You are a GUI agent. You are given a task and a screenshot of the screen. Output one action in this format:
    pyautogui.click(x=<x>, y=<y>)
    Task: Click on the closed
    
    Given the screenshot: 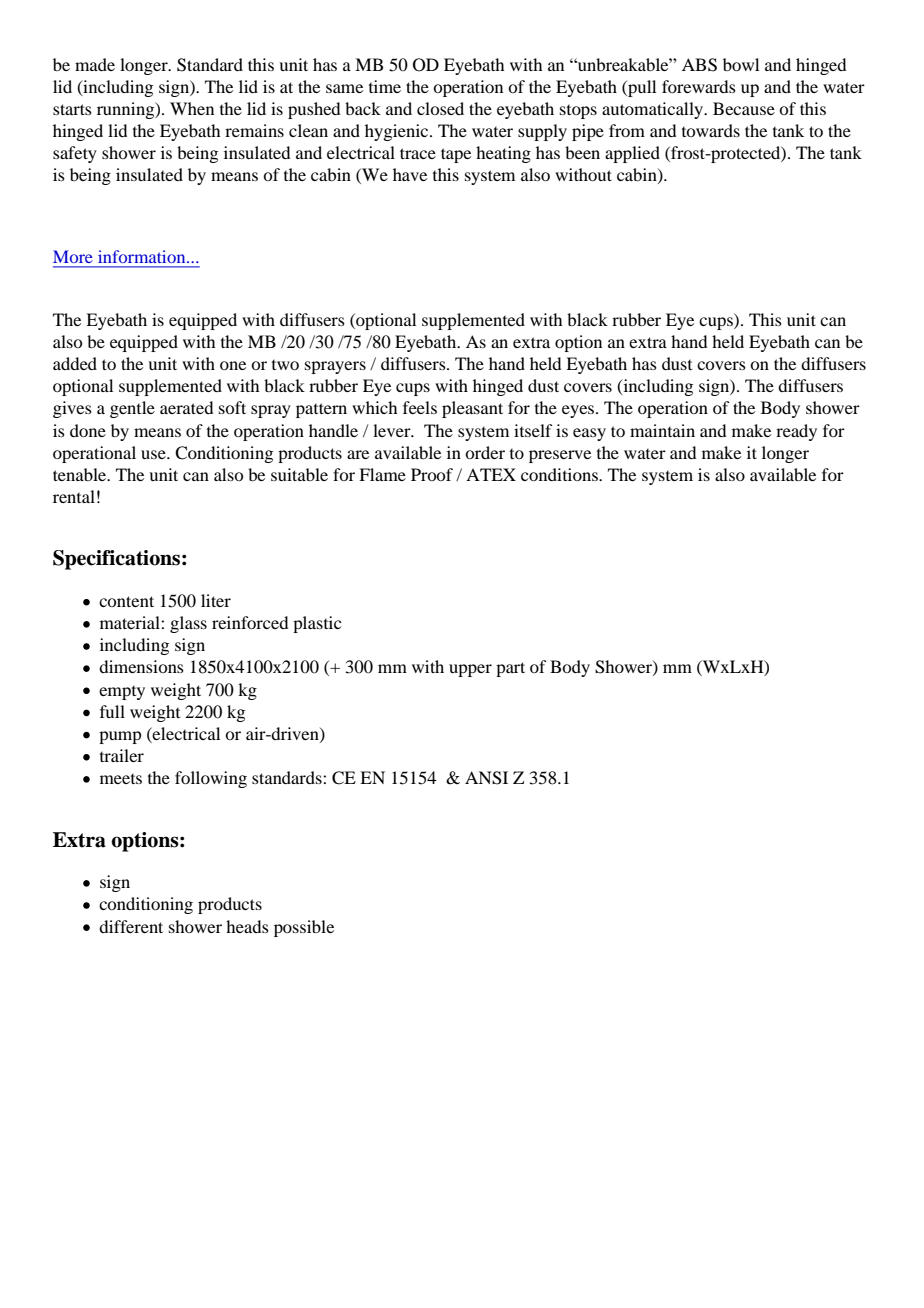 What is the action you would take?
    pyautogui.click(x=440, y=108)
